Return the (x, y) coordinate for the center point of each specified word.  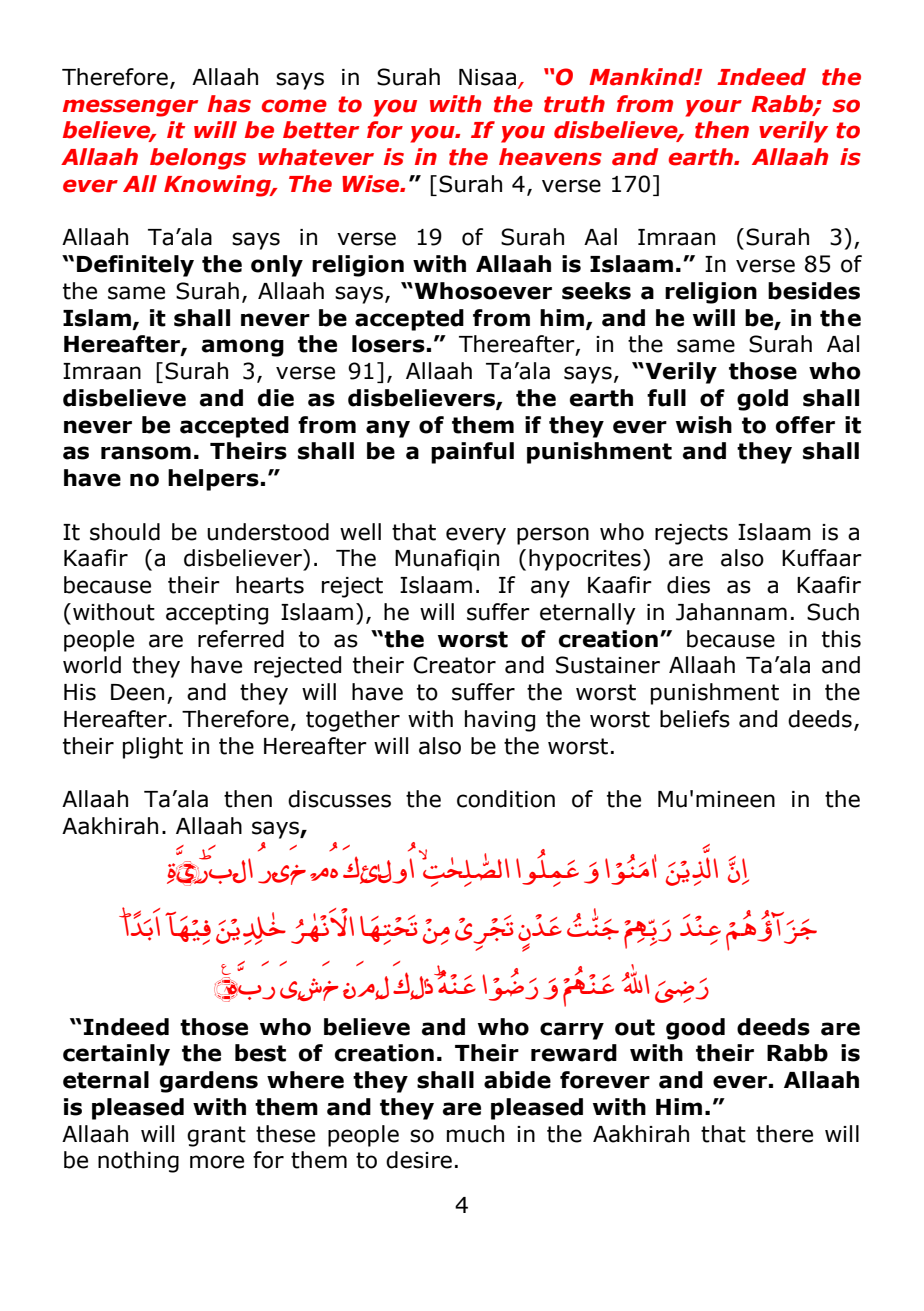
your (714, 108)
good (695, 1029)
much (475, 1134)
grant (216, 1136)
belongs (198, 159)
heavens (550, 157)
